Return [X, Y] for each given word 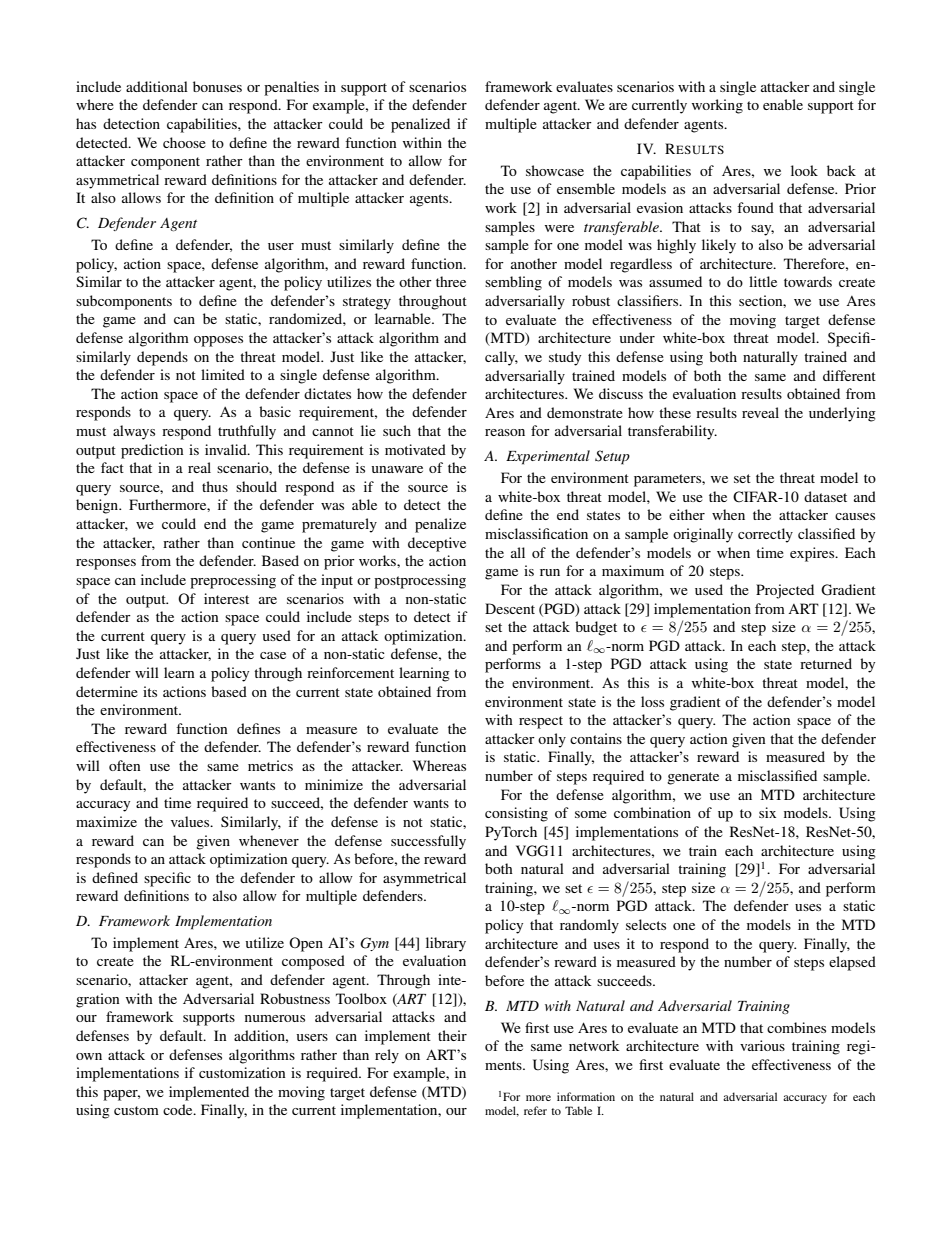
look [804, 170]
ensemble [586, 188]
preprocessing [233, 581]
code [179, 1109]
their [452, 1035]
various [762, 1045]
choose [184, 142]
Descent [510, 608]
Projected [785, 591]
